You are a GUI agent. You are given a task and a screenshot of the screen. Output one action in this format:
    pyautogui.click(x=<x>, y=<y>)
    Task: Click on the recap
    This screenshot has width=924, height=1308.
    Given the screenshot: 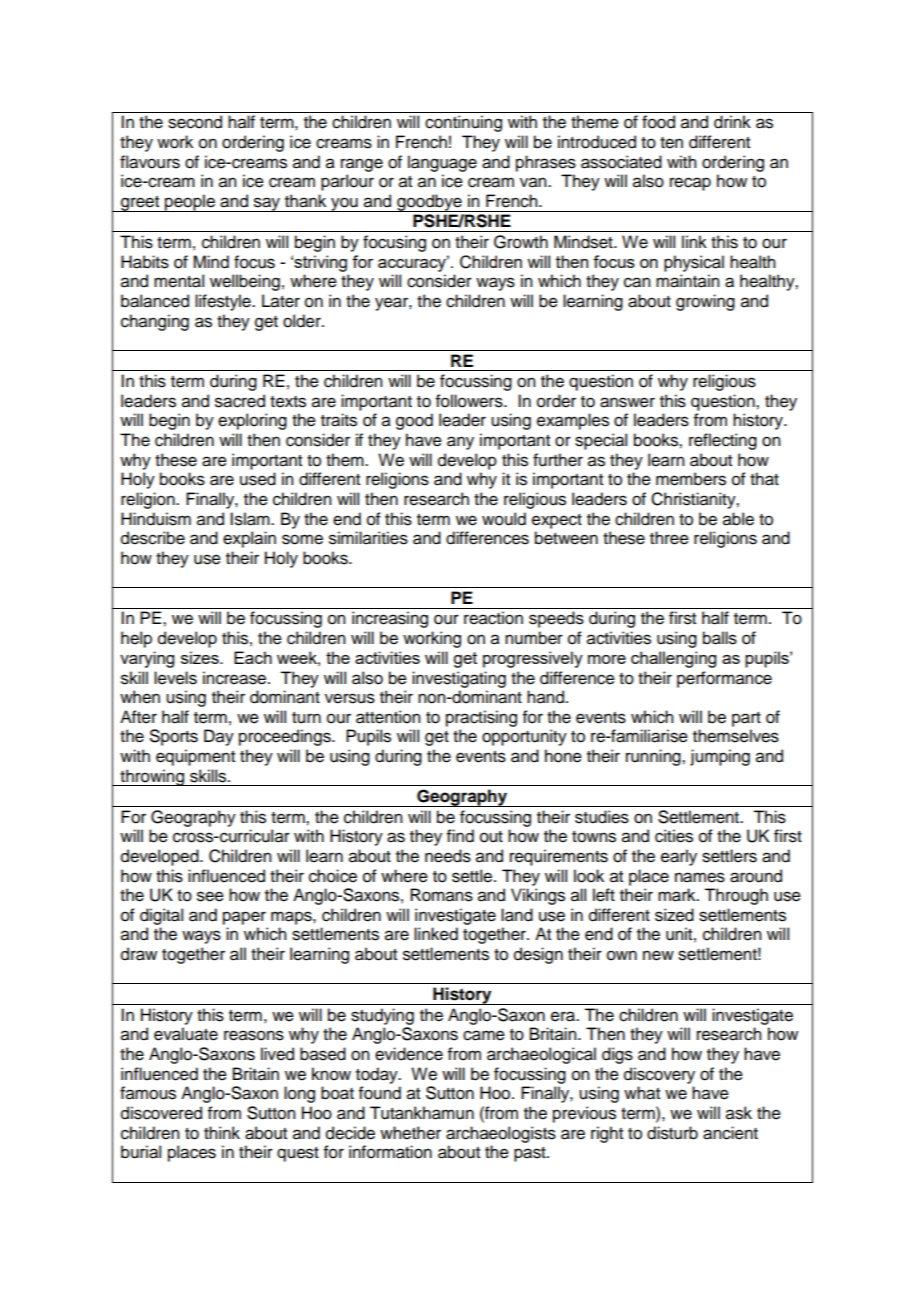 What is the action you would take?
    pyautogui.click(x=690, y=184)
